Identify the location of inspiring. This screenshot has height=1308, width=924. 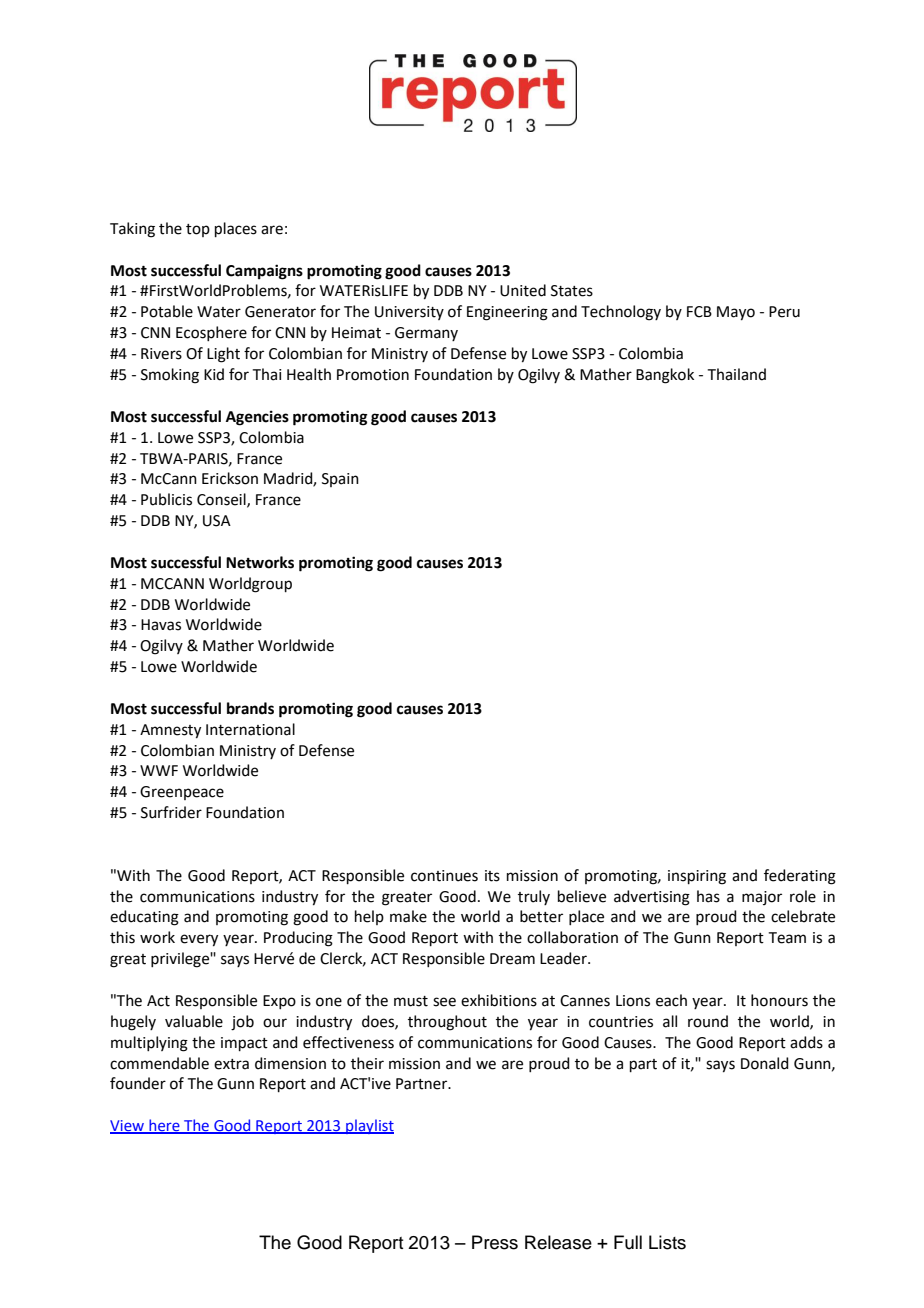
(697, 877).
